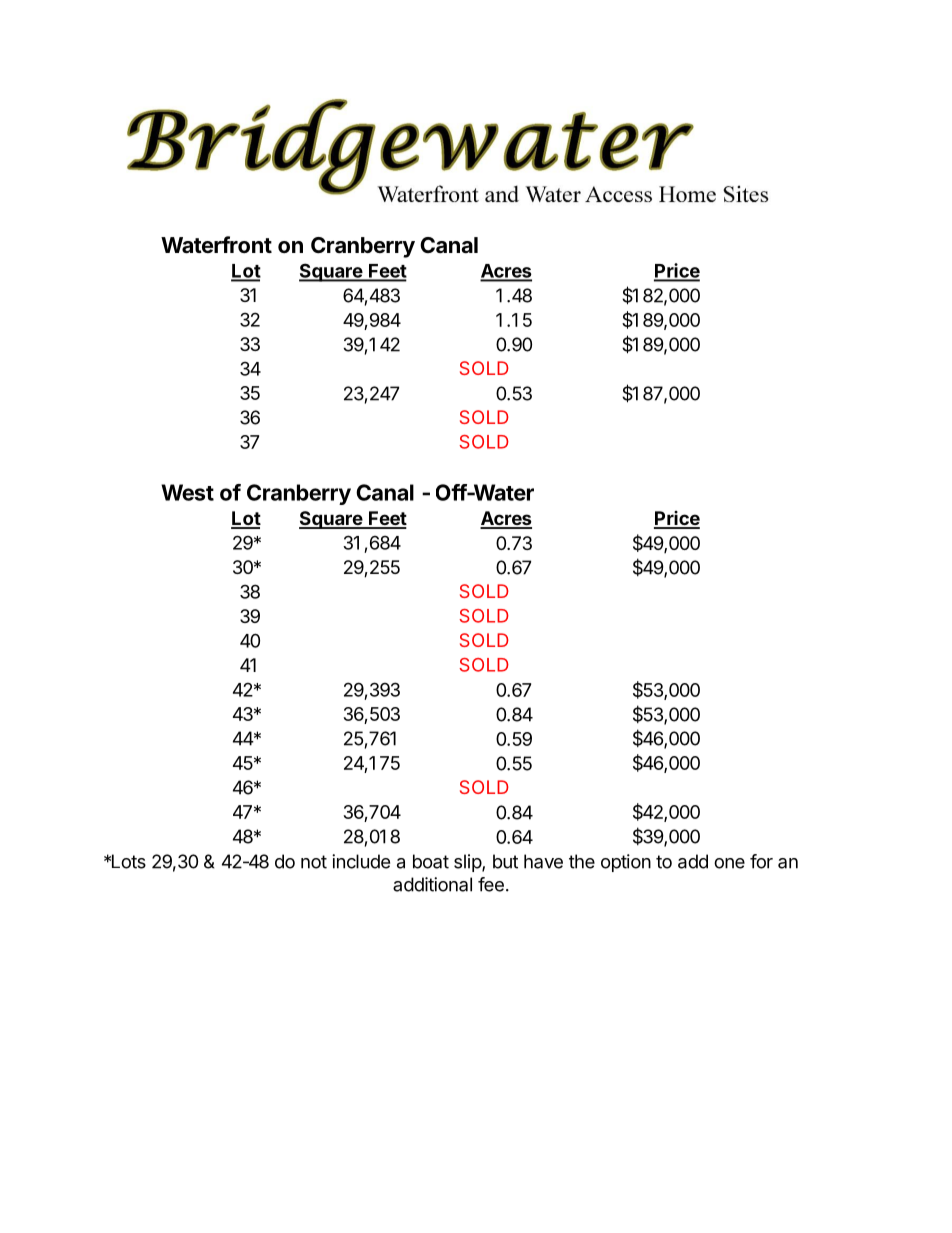 The height and width of the page is (1233, 952). I want to click on additional, so click(432, 884).
